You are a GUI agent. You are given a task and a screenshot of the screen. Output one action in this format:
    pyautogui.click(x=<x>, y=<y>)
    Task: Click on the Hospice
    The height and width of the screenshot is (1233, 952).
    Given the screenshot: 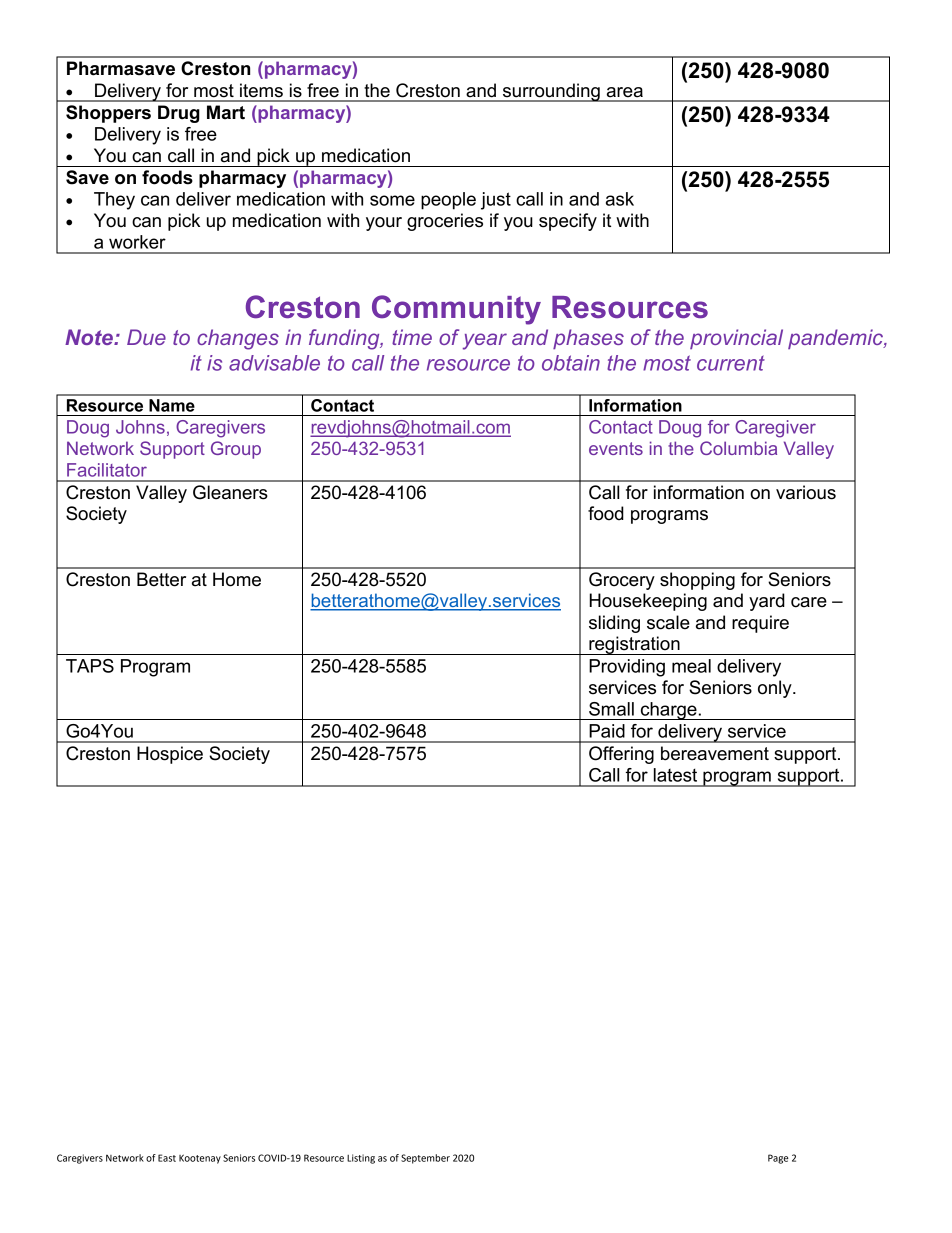 What is the action you would take?
    pyautogui.click(x=170, y=755)
